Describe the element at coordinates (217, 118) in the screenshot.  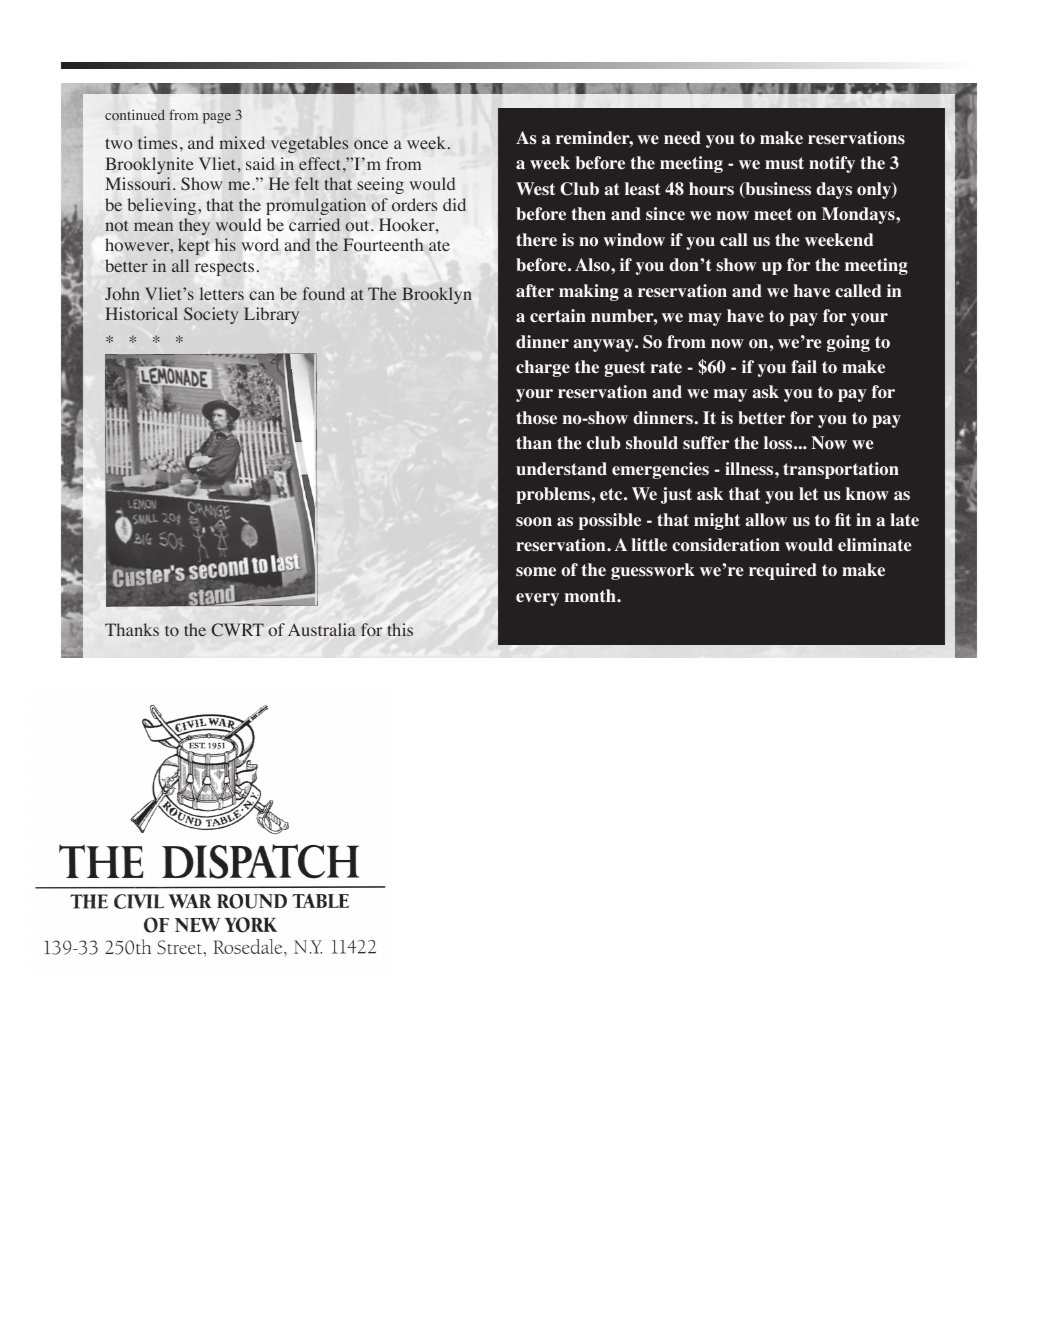
I see `page` at that location.
